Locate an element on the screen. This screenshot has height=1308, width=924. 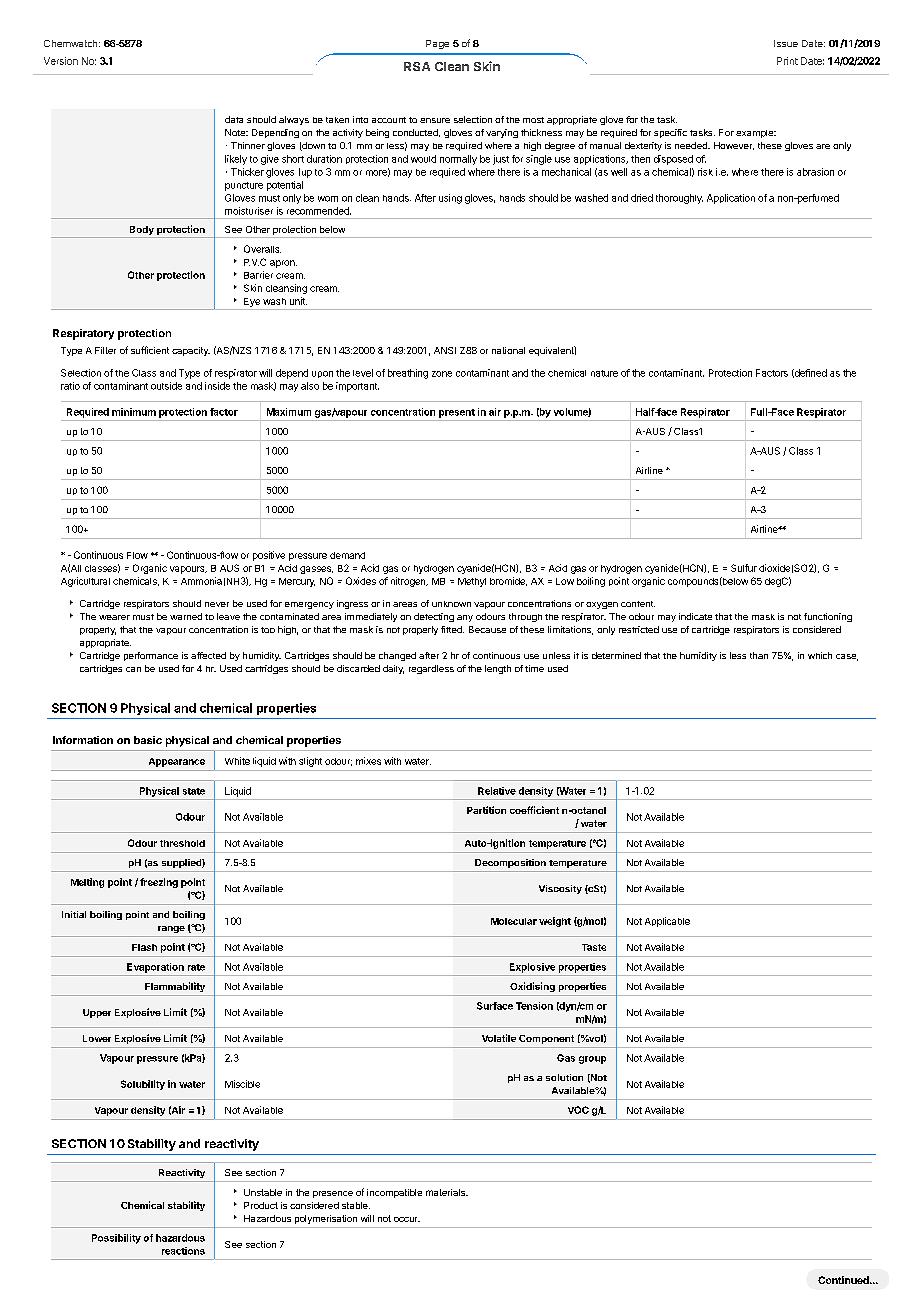
Possibility is located at coordinates (116, 1239).
